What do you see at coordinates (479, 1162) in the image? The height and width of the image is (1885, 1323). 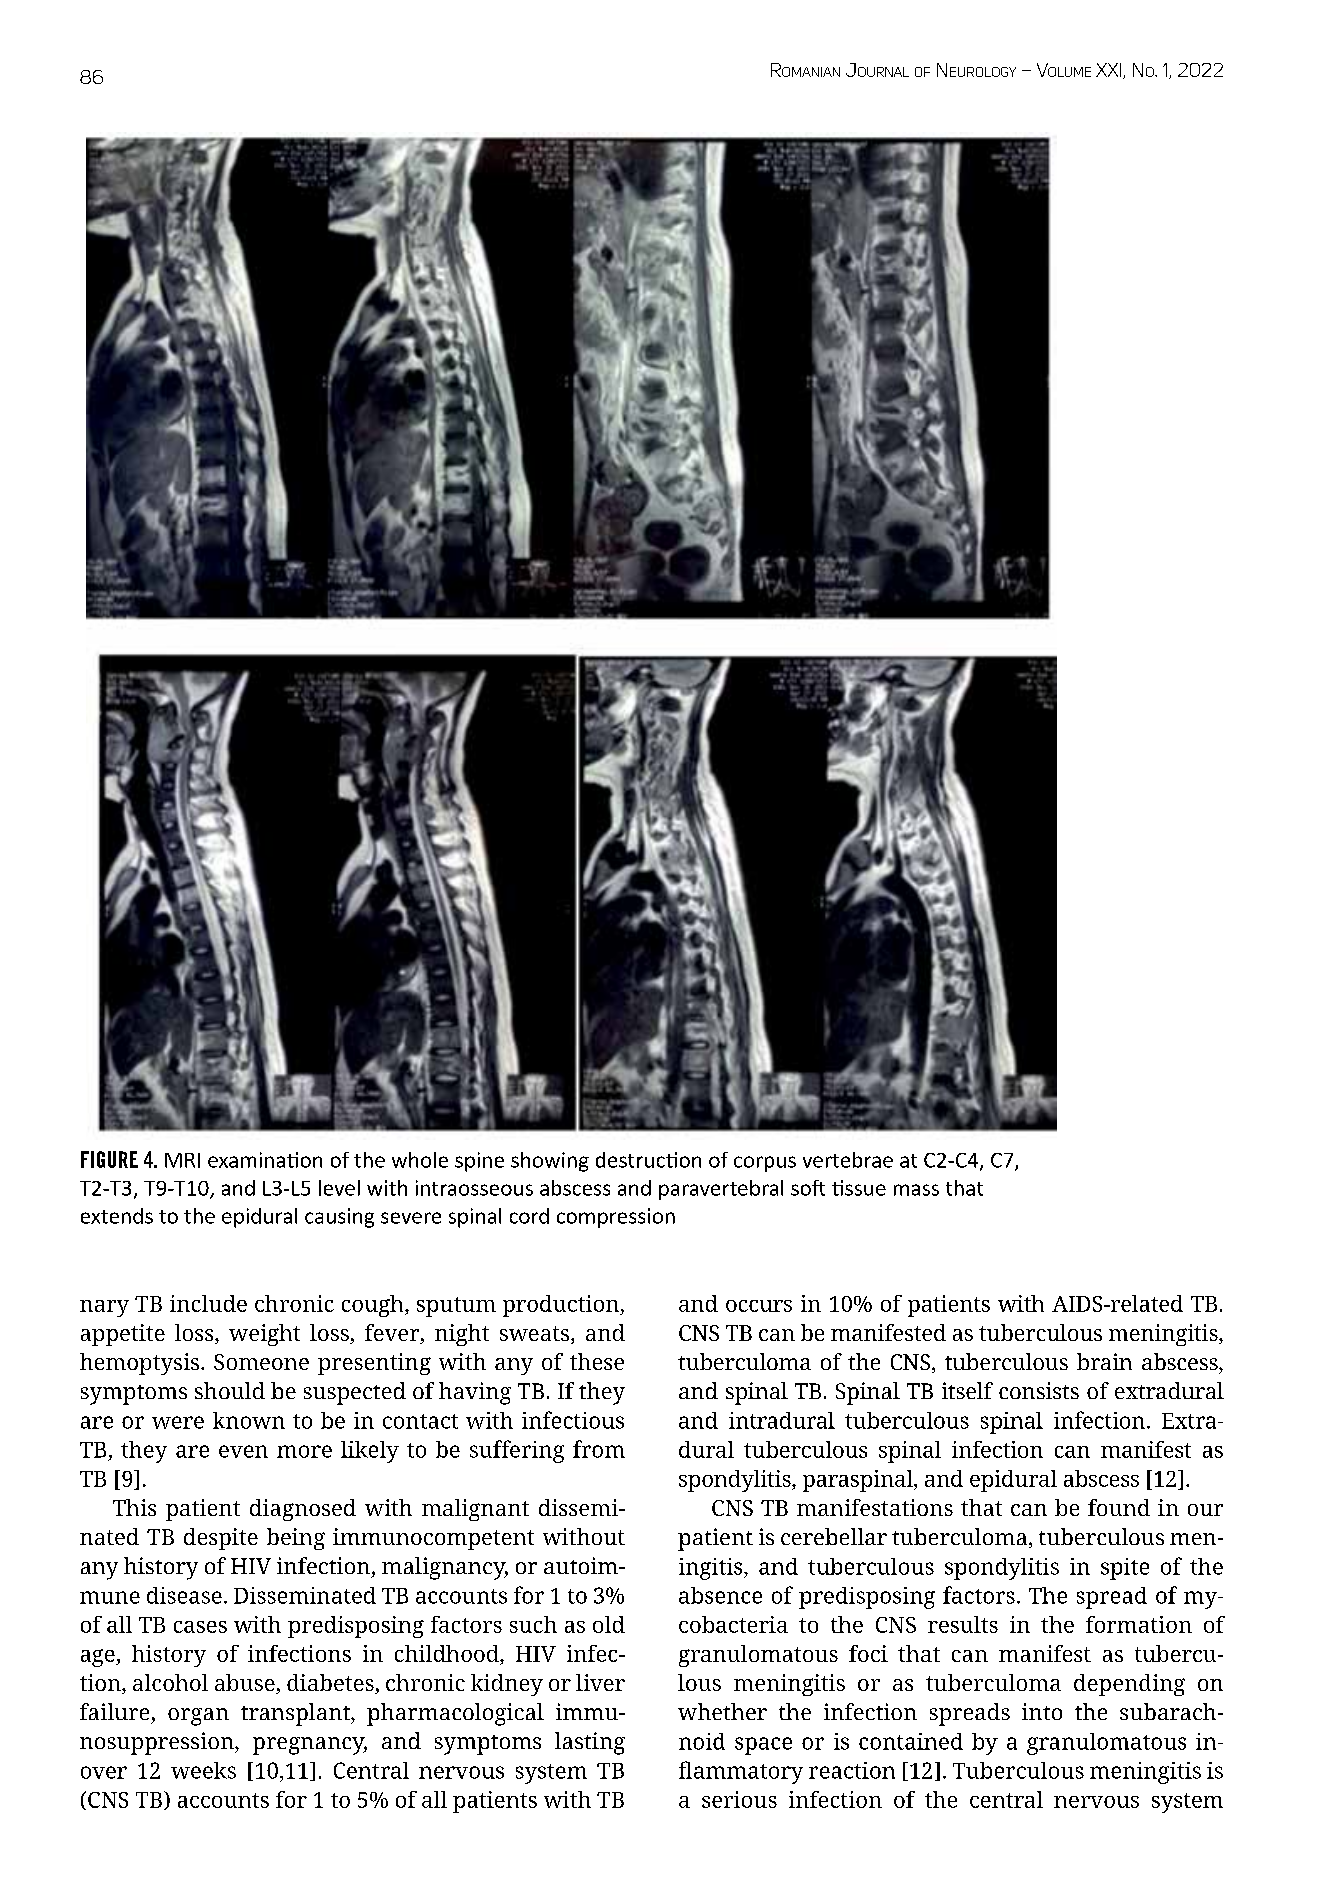 I see `spine` at bounding box center [479, 1162].
